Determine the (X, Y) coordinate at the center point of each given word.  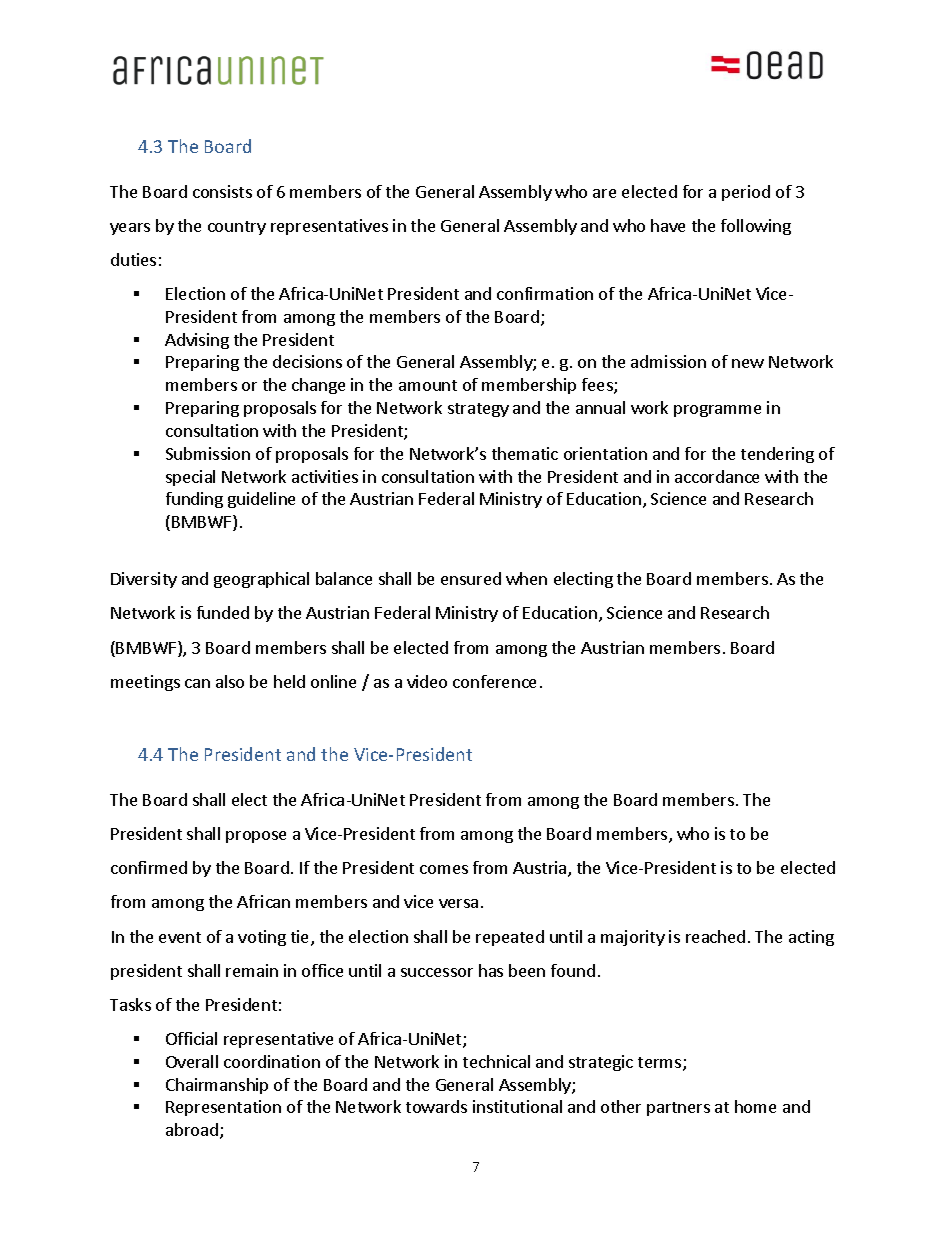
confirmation (545, 293)
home (755, 1106)
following (756, 227)
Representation (223, 1108)
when (526, 578)
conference (494, 681)
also (230, 681)
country (237, 228)
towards (436, 1106)
